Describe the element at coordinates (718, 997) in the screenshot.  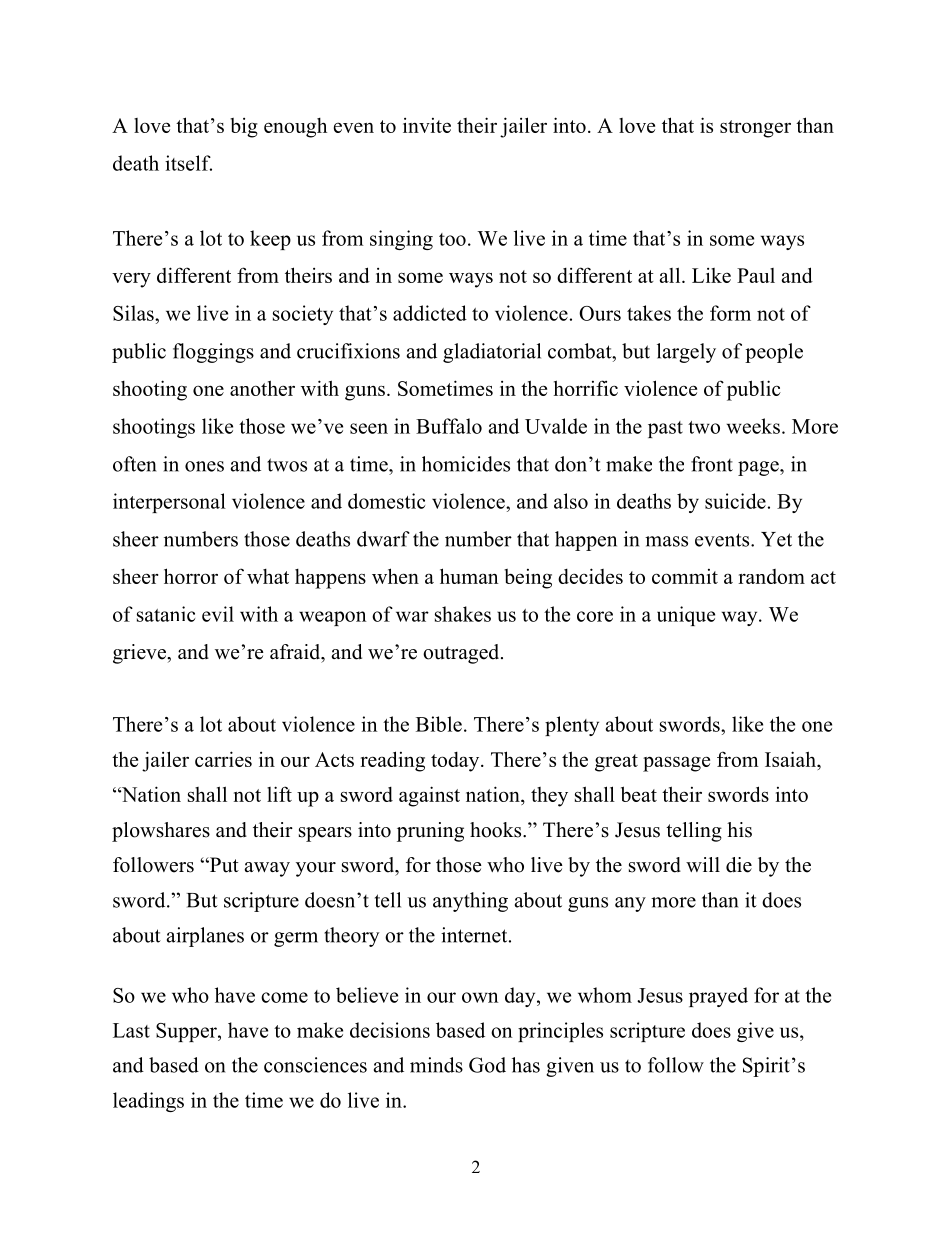
I see `prayed` at that location.
